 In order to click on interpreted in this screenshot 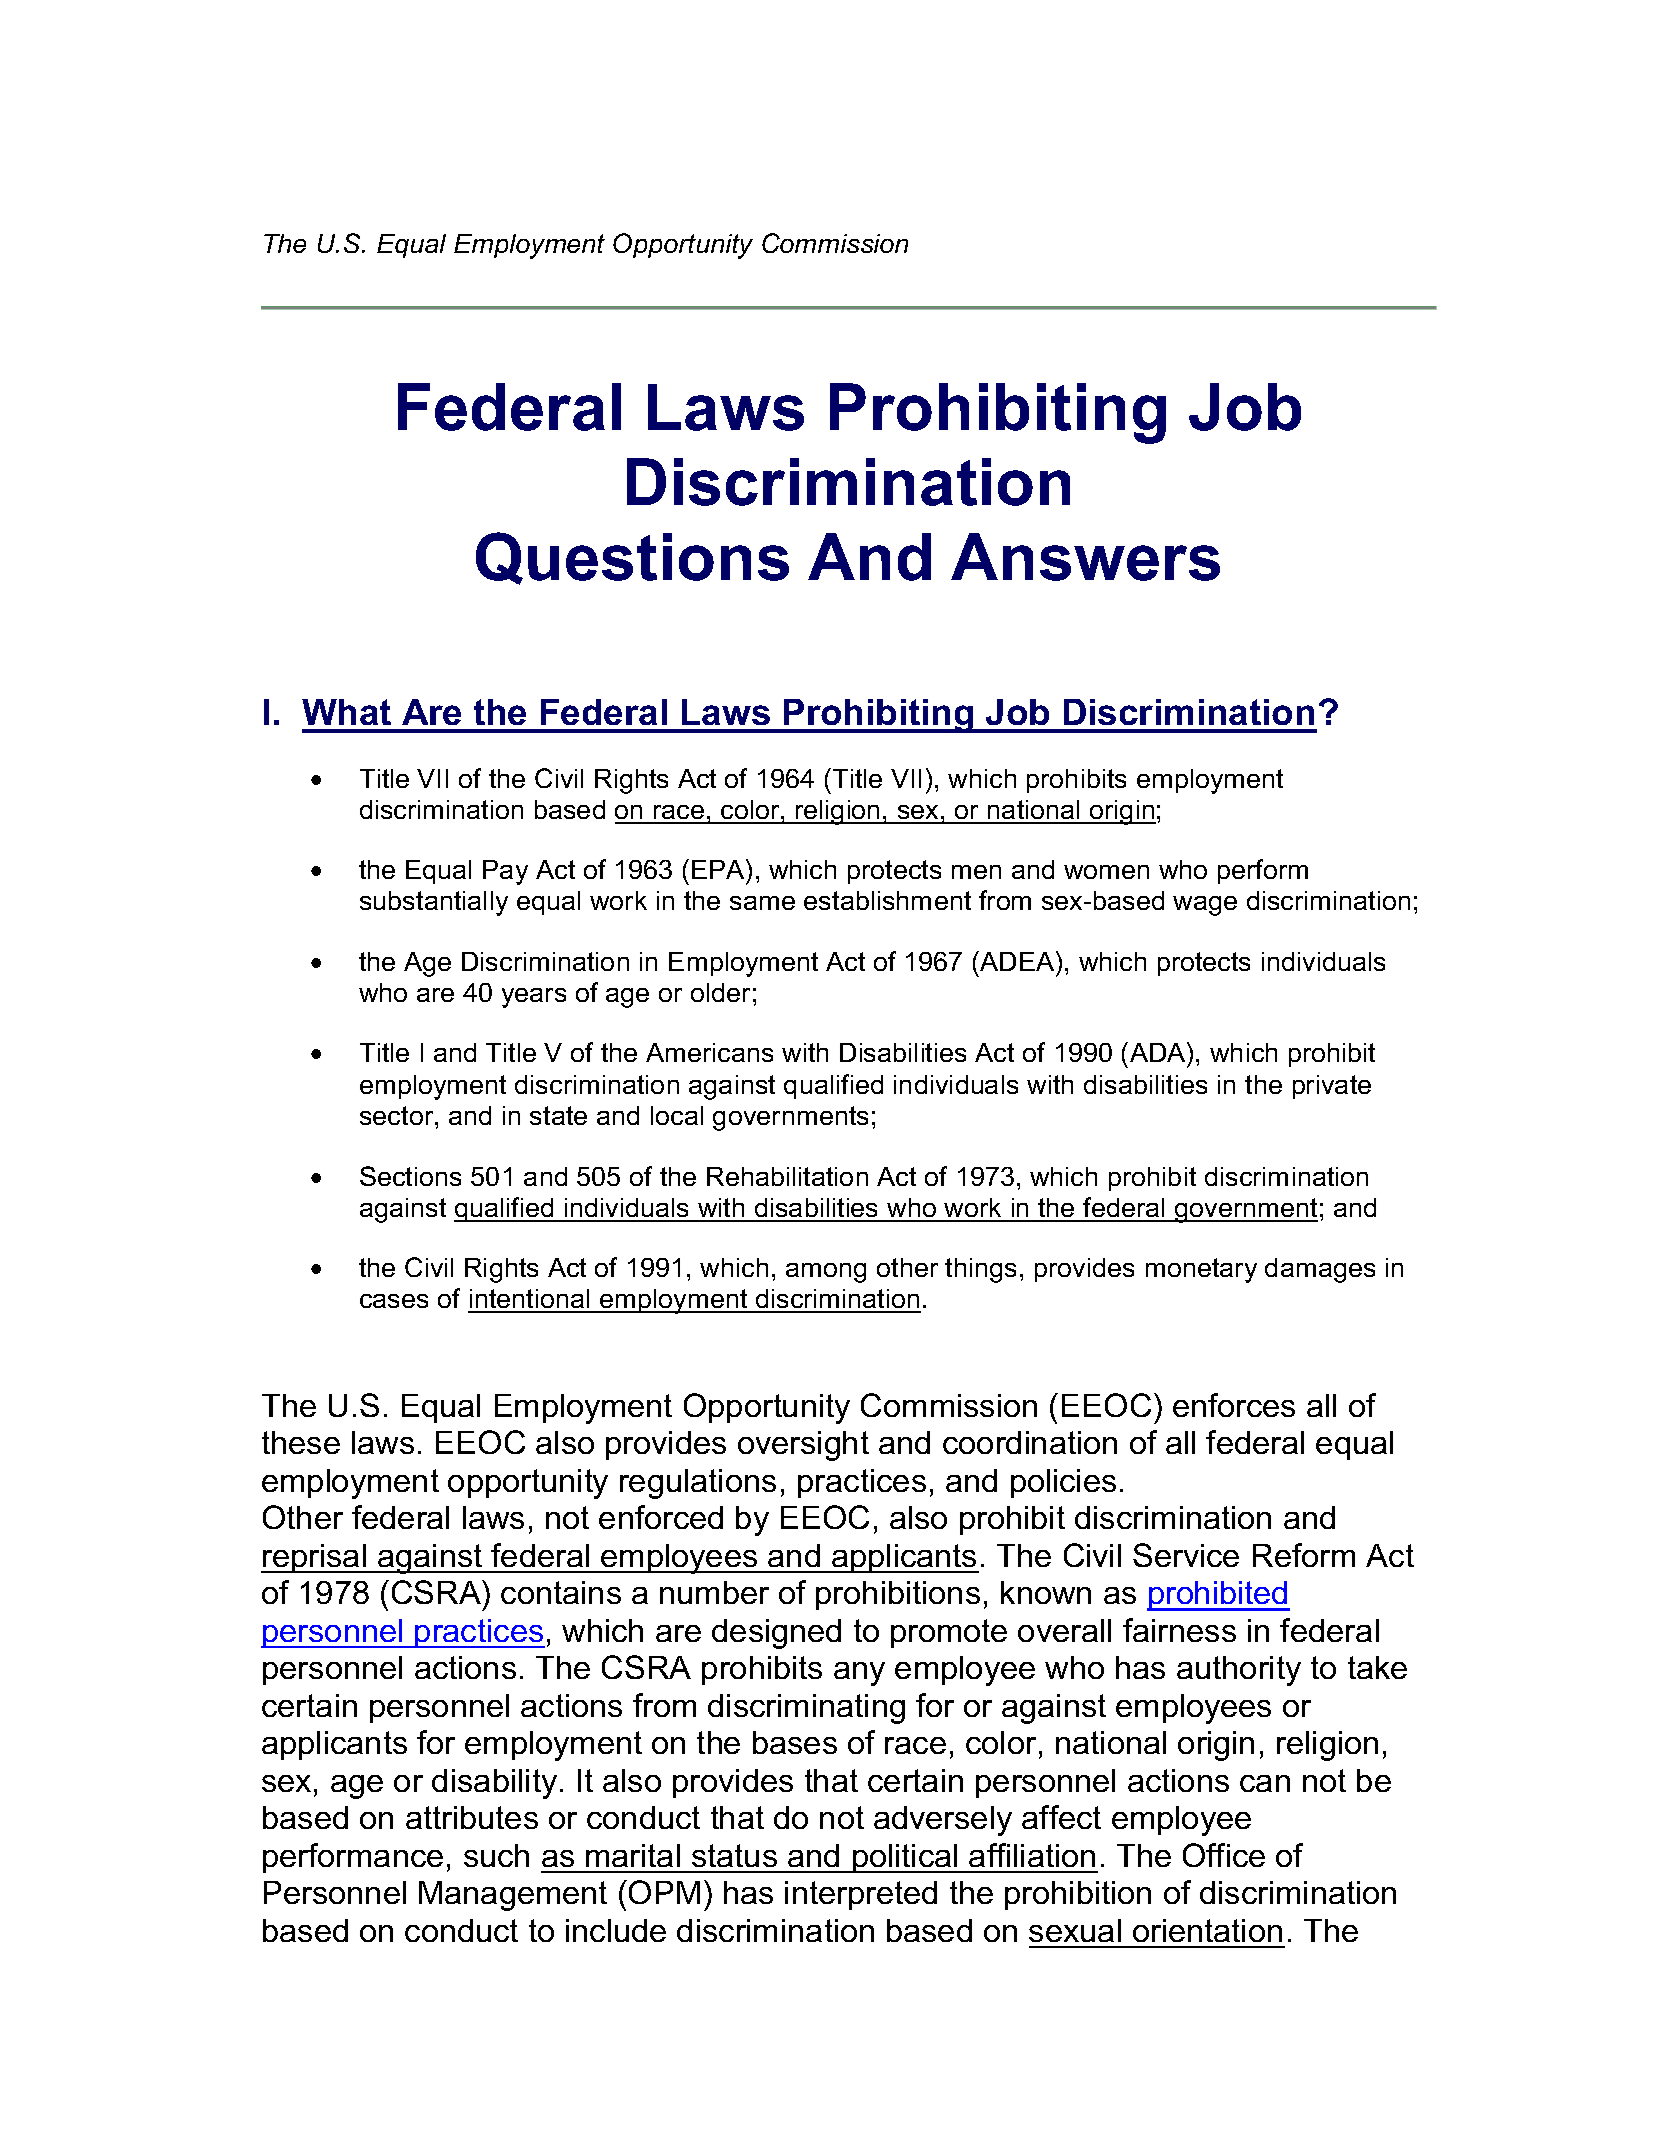, I will do `click(861, 1895)`.
